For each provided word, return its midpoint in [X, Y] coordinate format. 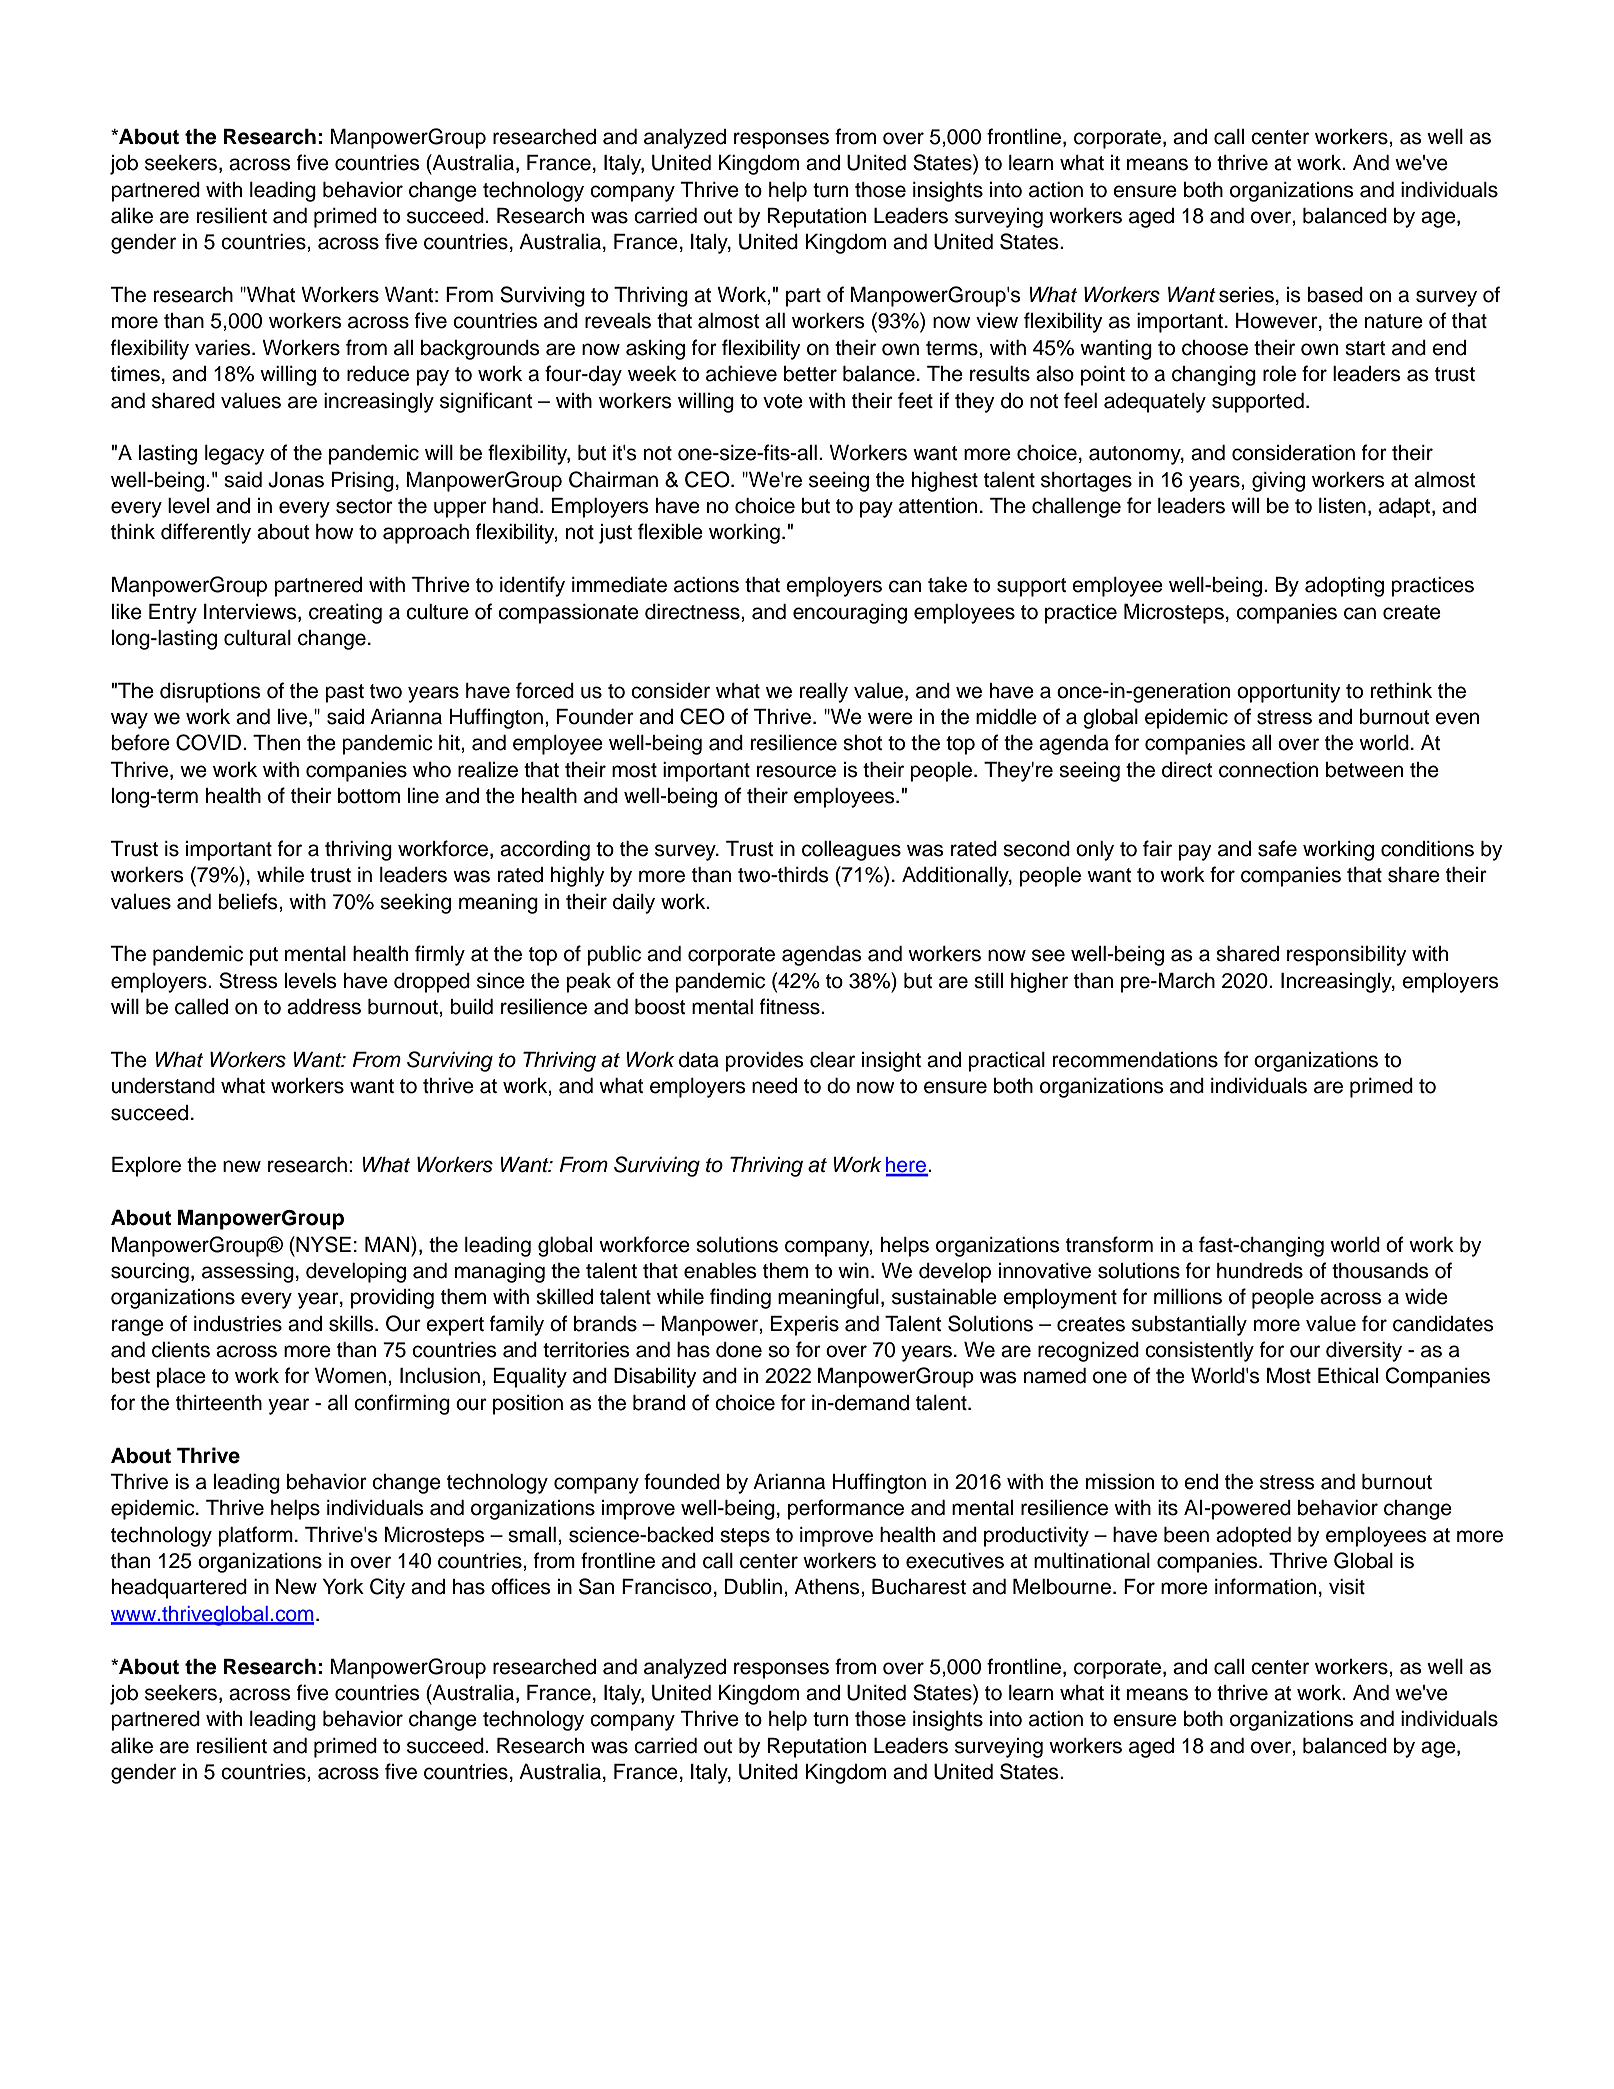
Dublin [753, 1587]
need [774, 1086]
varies [224, 348]
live [294, 718]
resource [796, 771]
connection [1268, 770]
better [810, 374]
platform [255, 1536]
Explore [146, 1167]
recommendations [1135, 1060]
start [1365, 348]
